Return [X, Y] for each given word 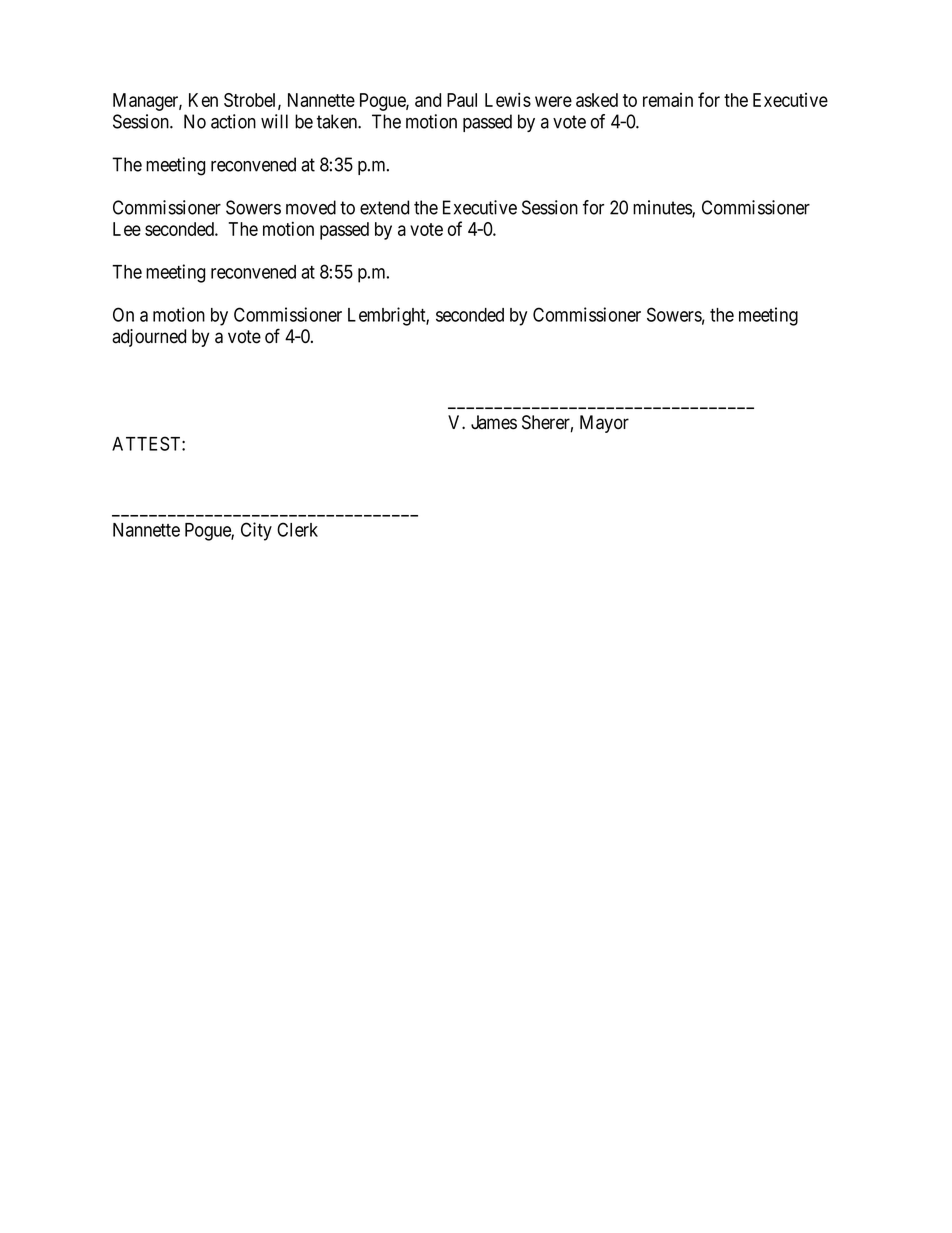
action [233, 121]
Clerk [297, 529]
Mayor [604, 424]
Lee [127, 229]
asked [597, 100]
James [494, 422]
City [256, 531]
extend [384, 207]
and [428, 100]
